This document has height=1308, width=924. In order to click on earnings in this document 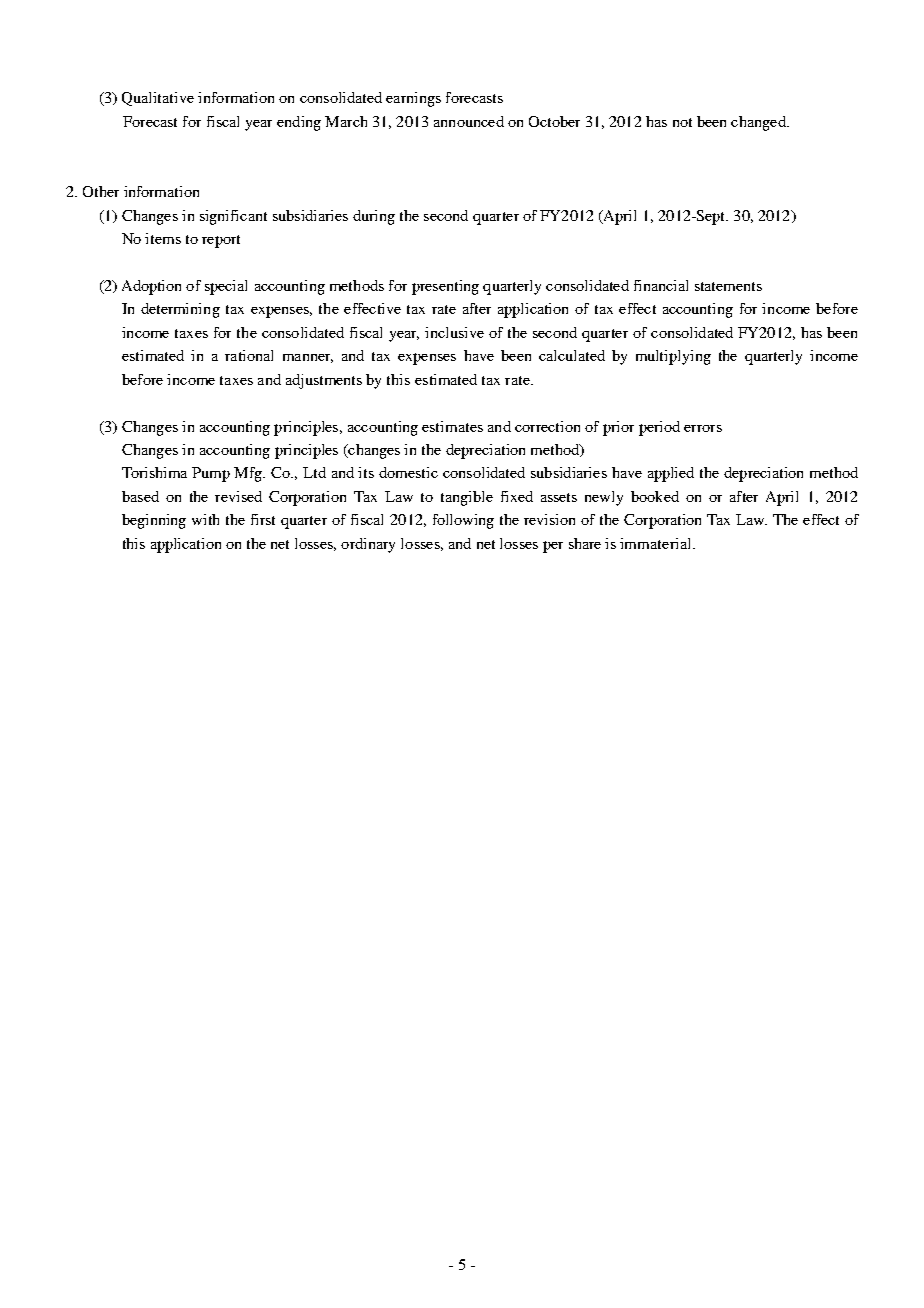, I will do `click(413, 99)`.
